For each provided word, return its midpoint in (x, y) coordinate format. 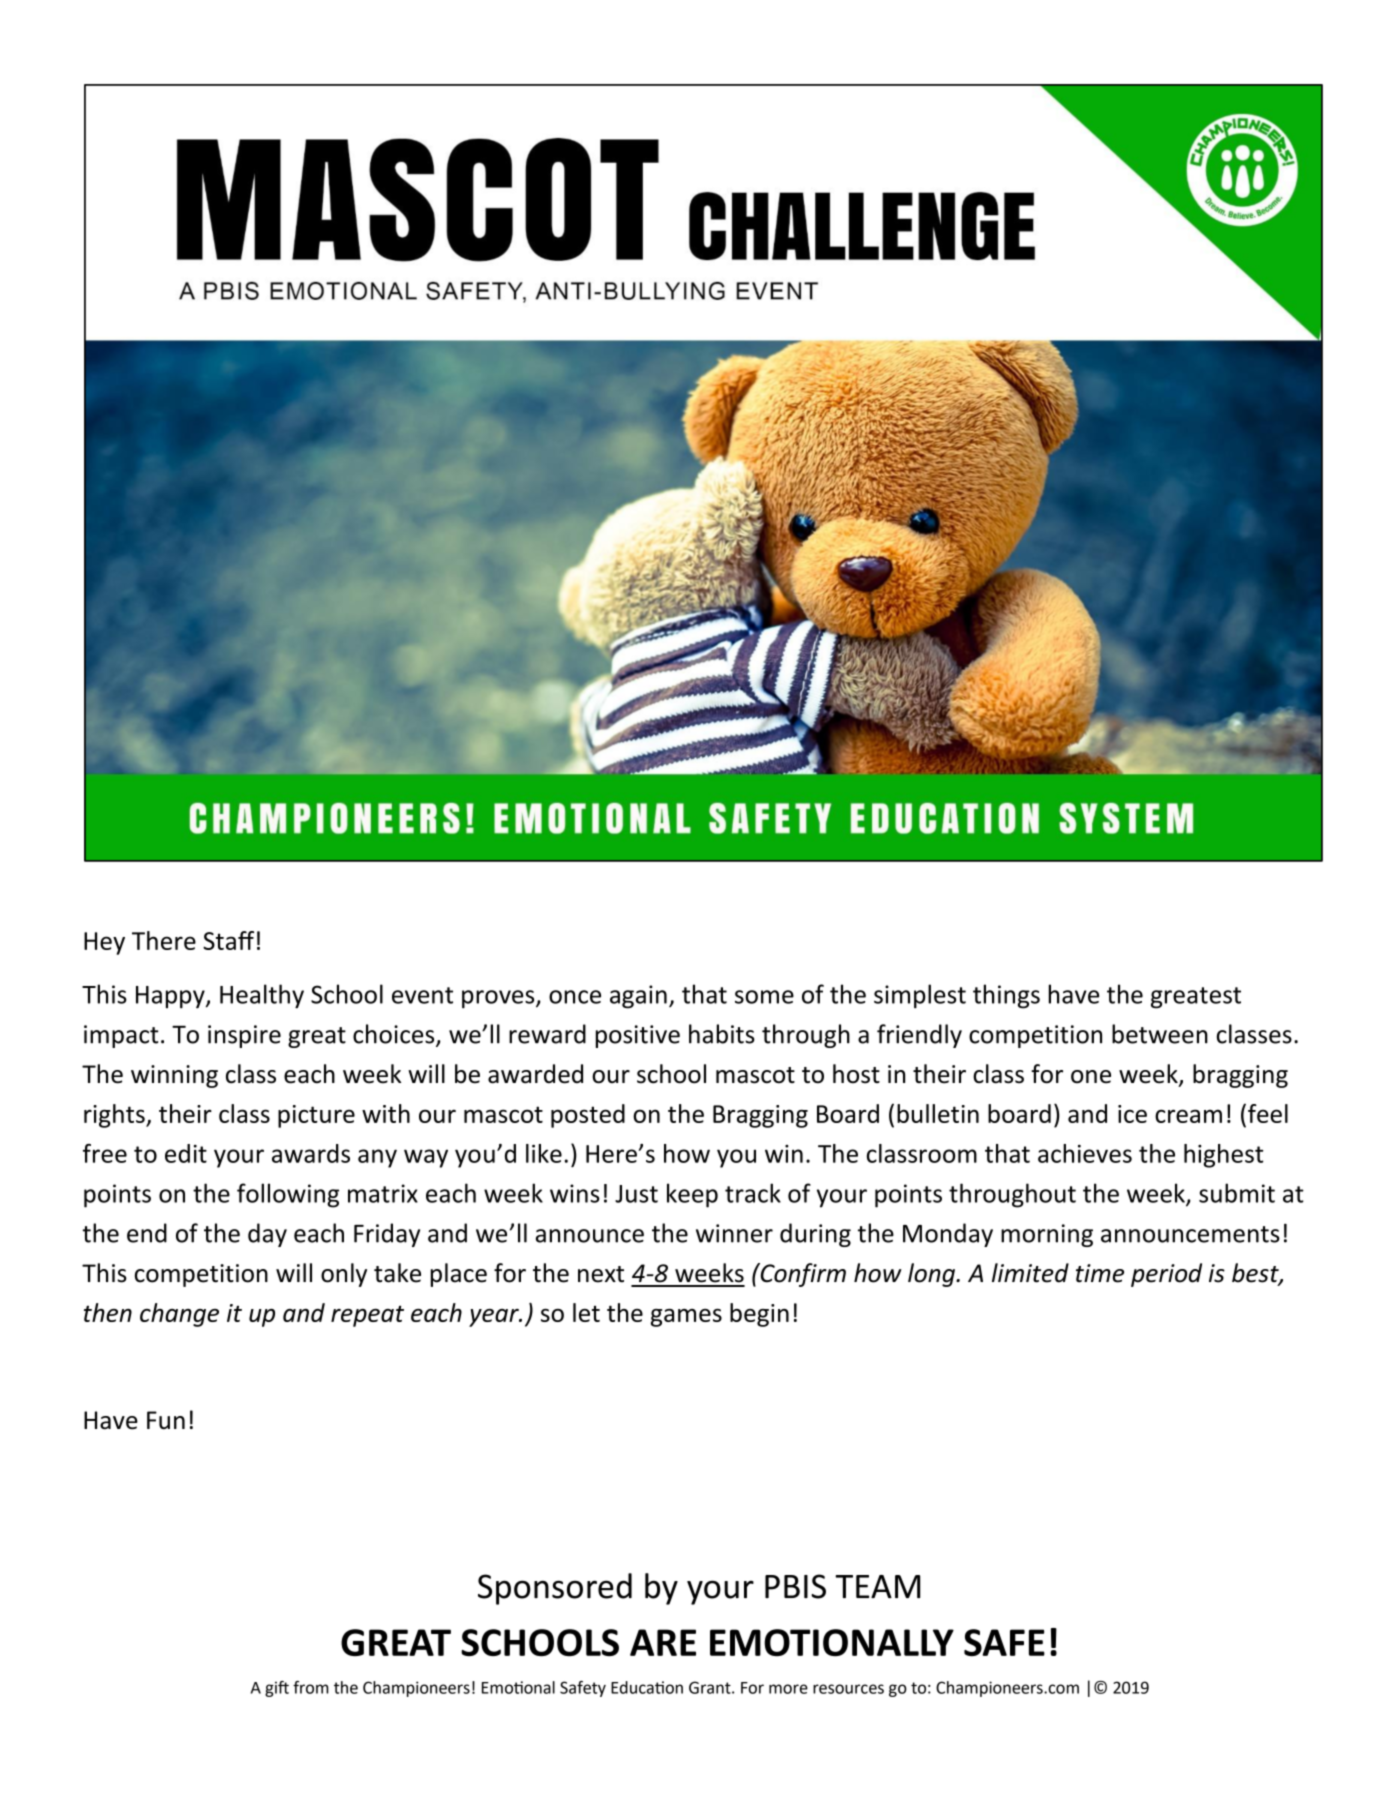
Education (647, 1687)
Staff (228, 940)
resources (848, 1689)
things (1006, 996)
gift (277, 1689)
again (638, 997)
